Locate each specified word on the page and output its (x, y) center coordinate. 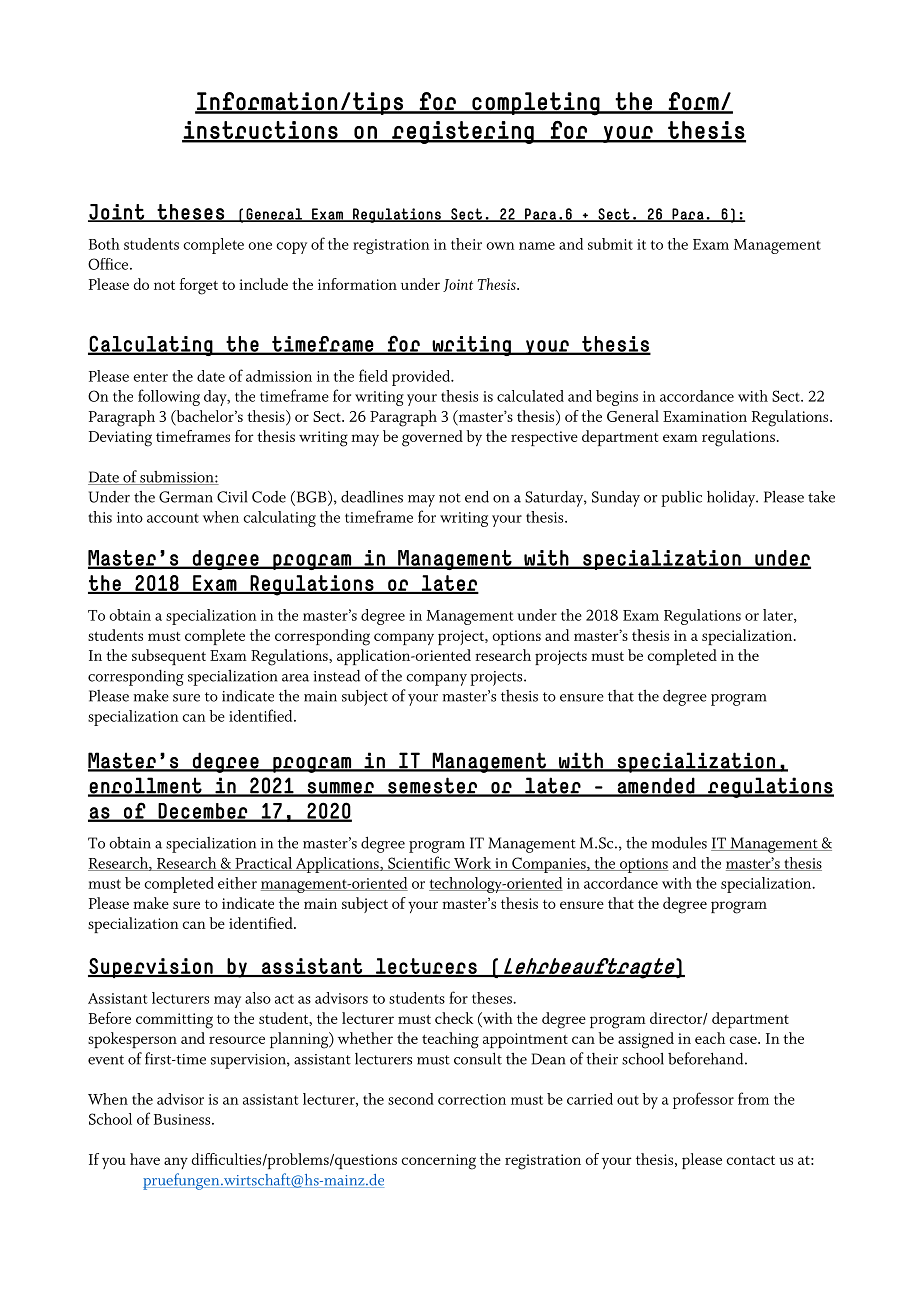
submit (610, 244)
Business (183, 1119)
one (260, 246)
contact (750, 1160)
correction (472, 1099)
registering (463, 132)
